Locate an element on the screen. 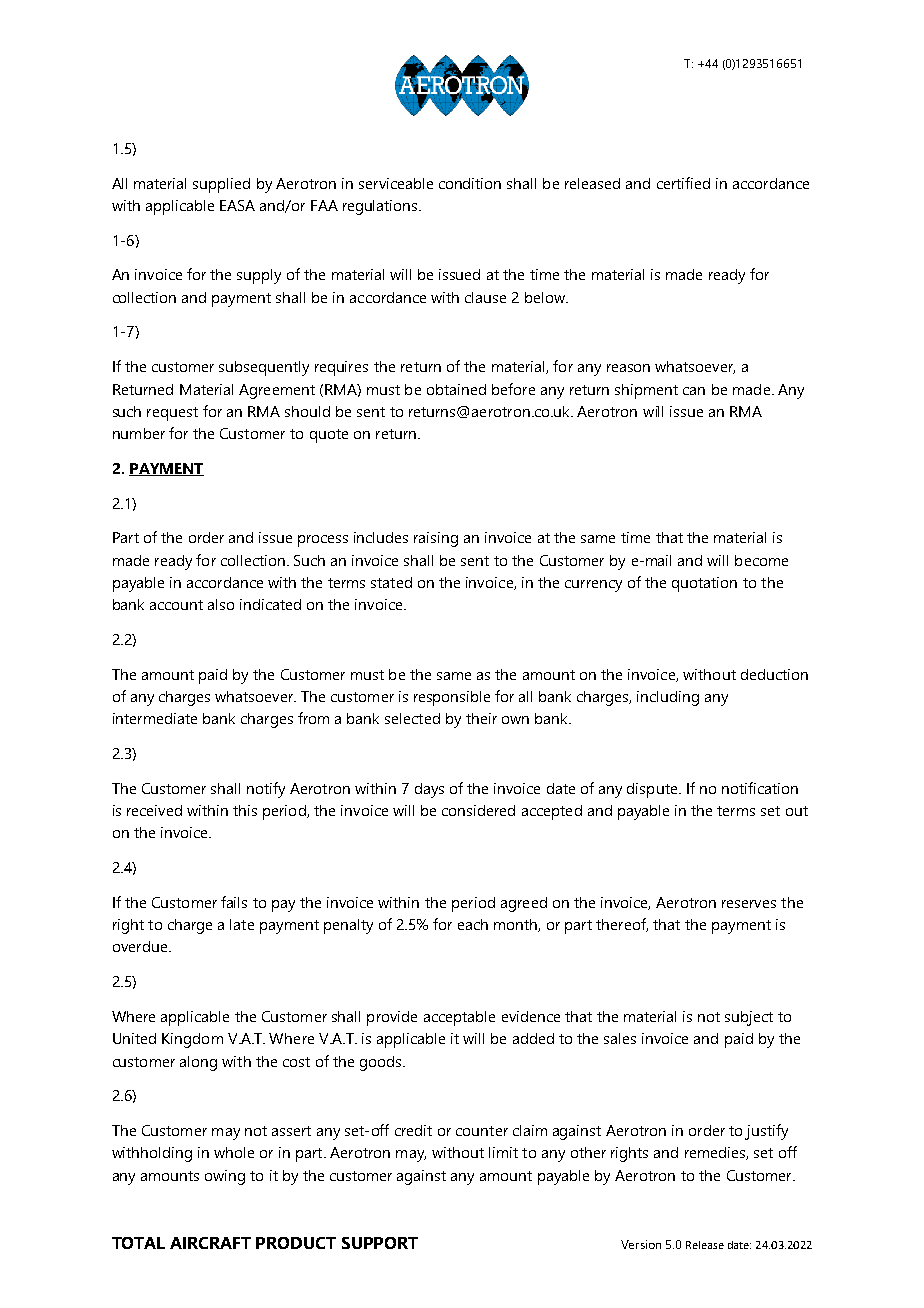  certified is located at coordinates (683, 183).
